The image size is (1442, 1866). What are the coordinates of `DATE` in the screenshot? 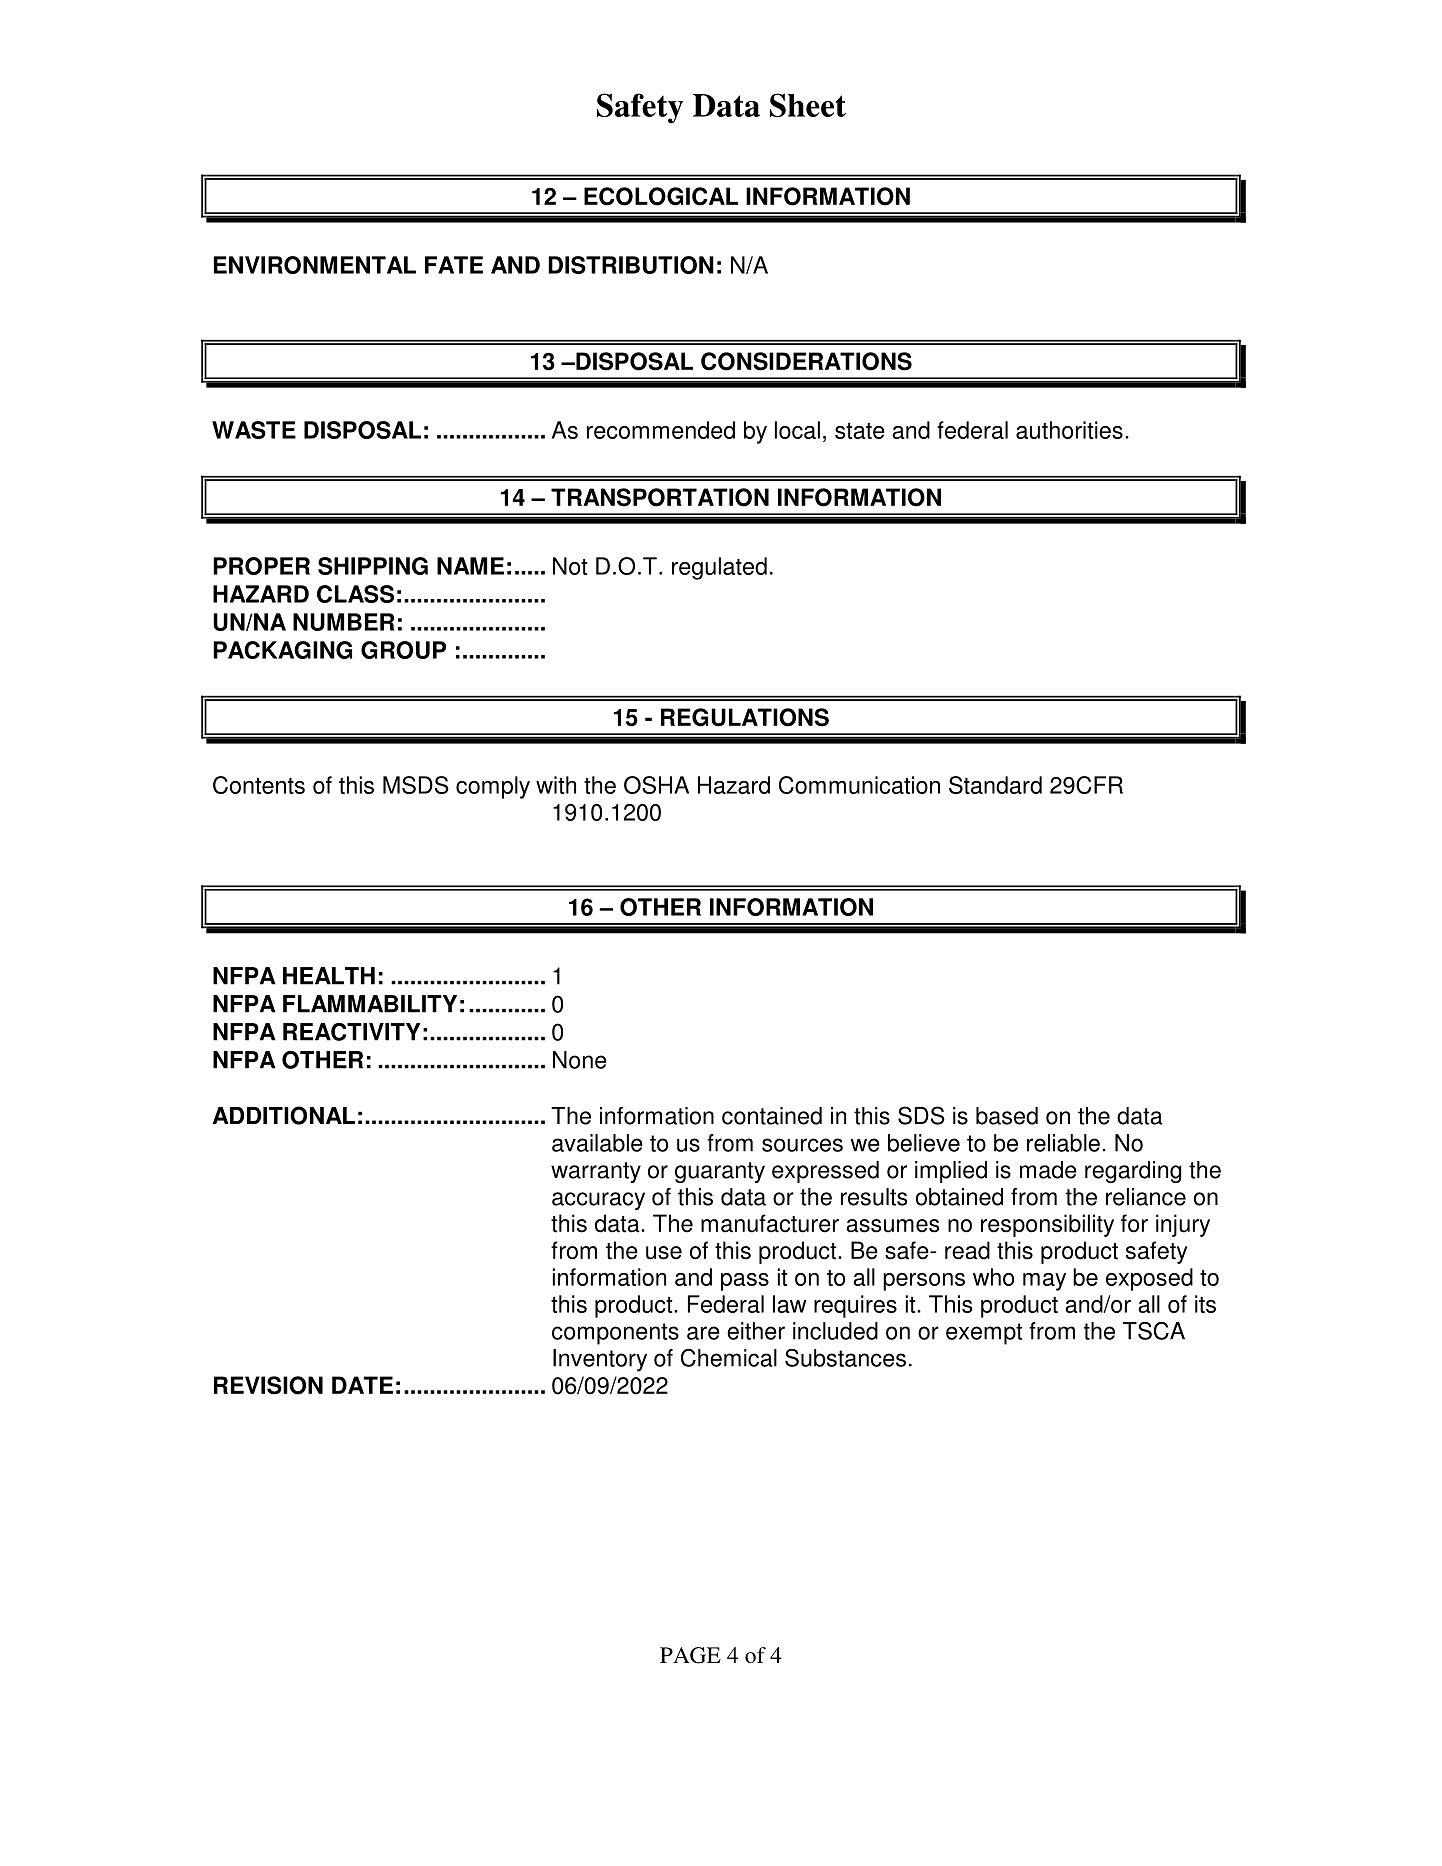 It's located at (362, 1385).
